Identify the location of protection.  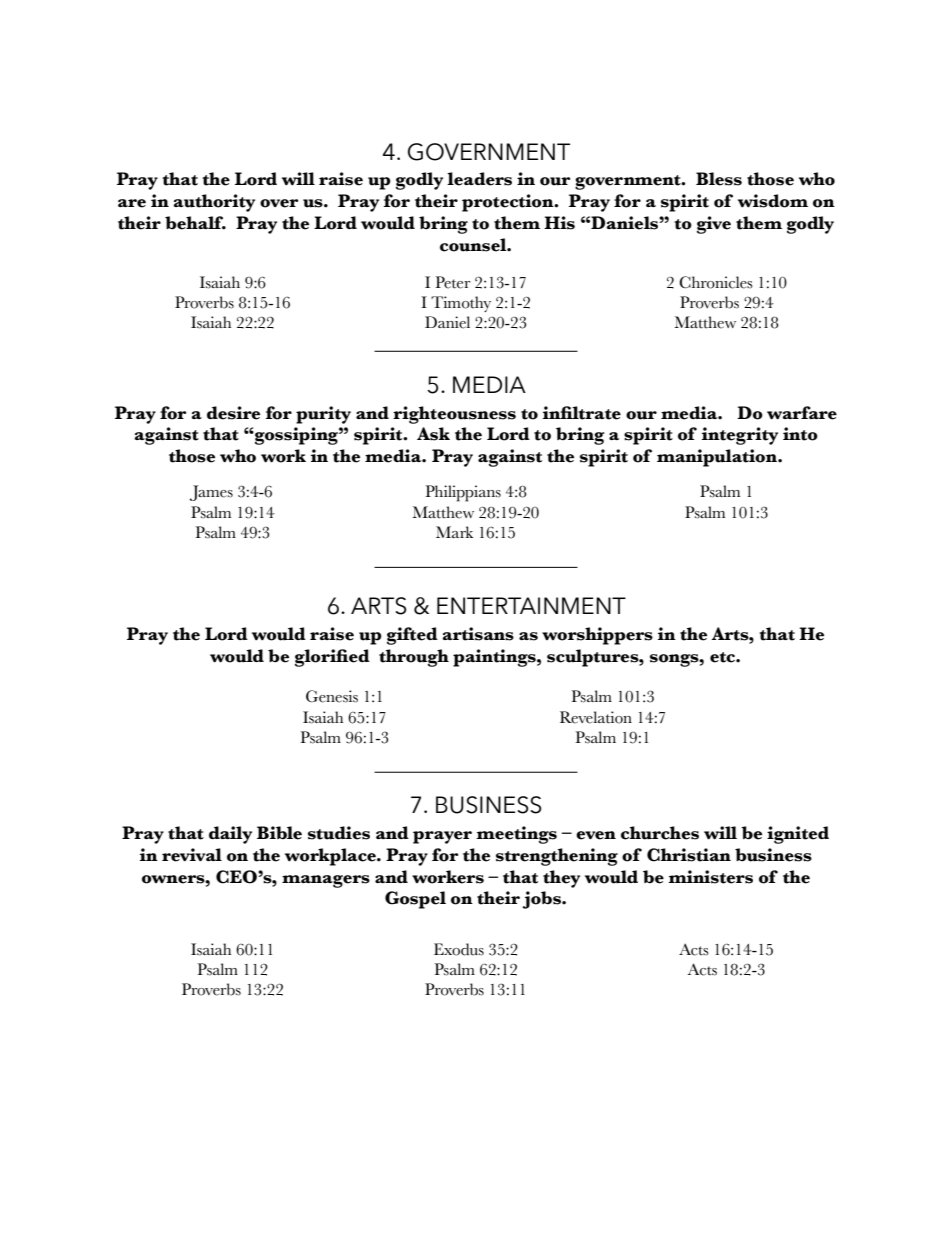
(509, 203).
